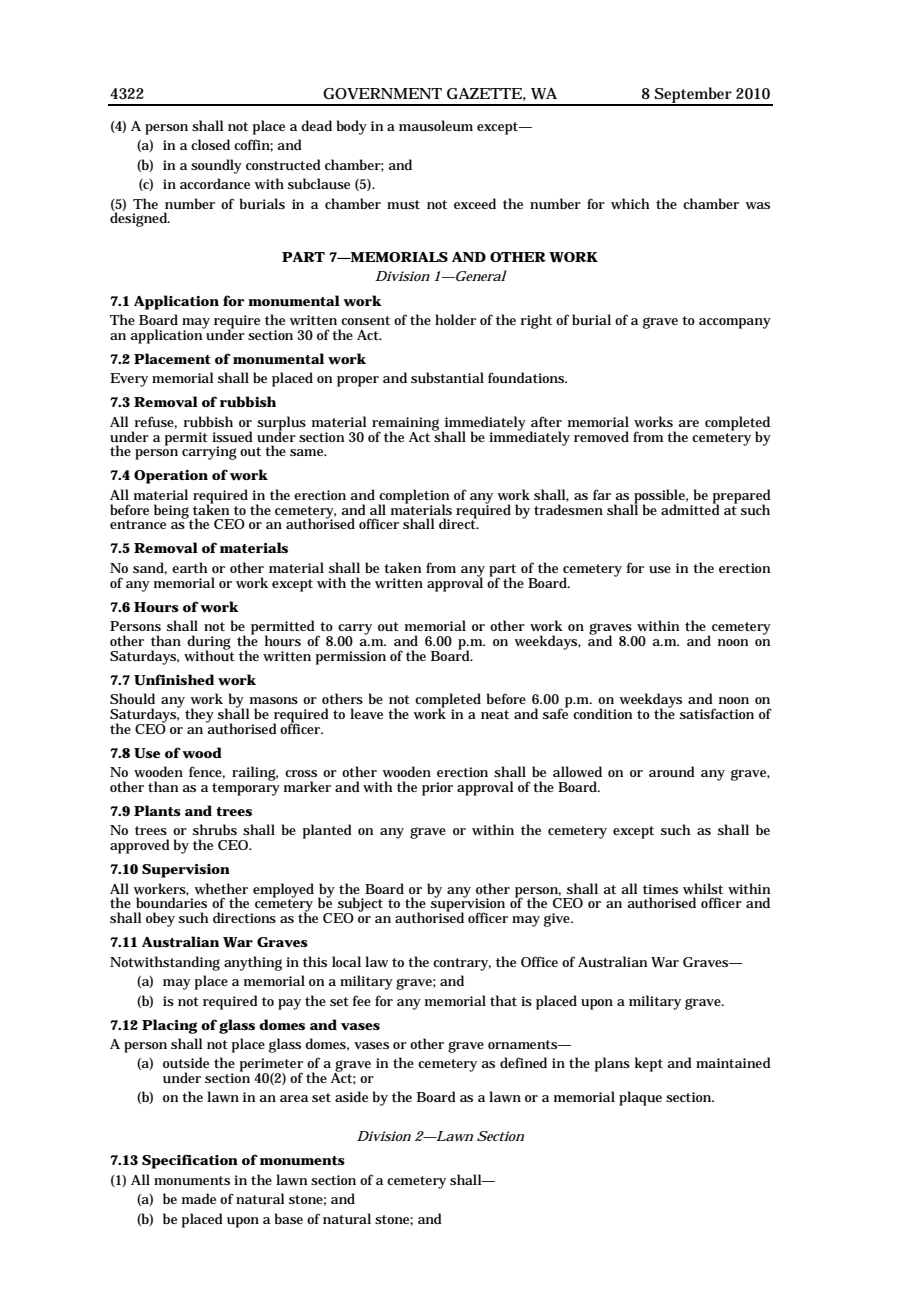 The image size is (924, 1308). I want to click on satisfaction, so click(717, 713).
